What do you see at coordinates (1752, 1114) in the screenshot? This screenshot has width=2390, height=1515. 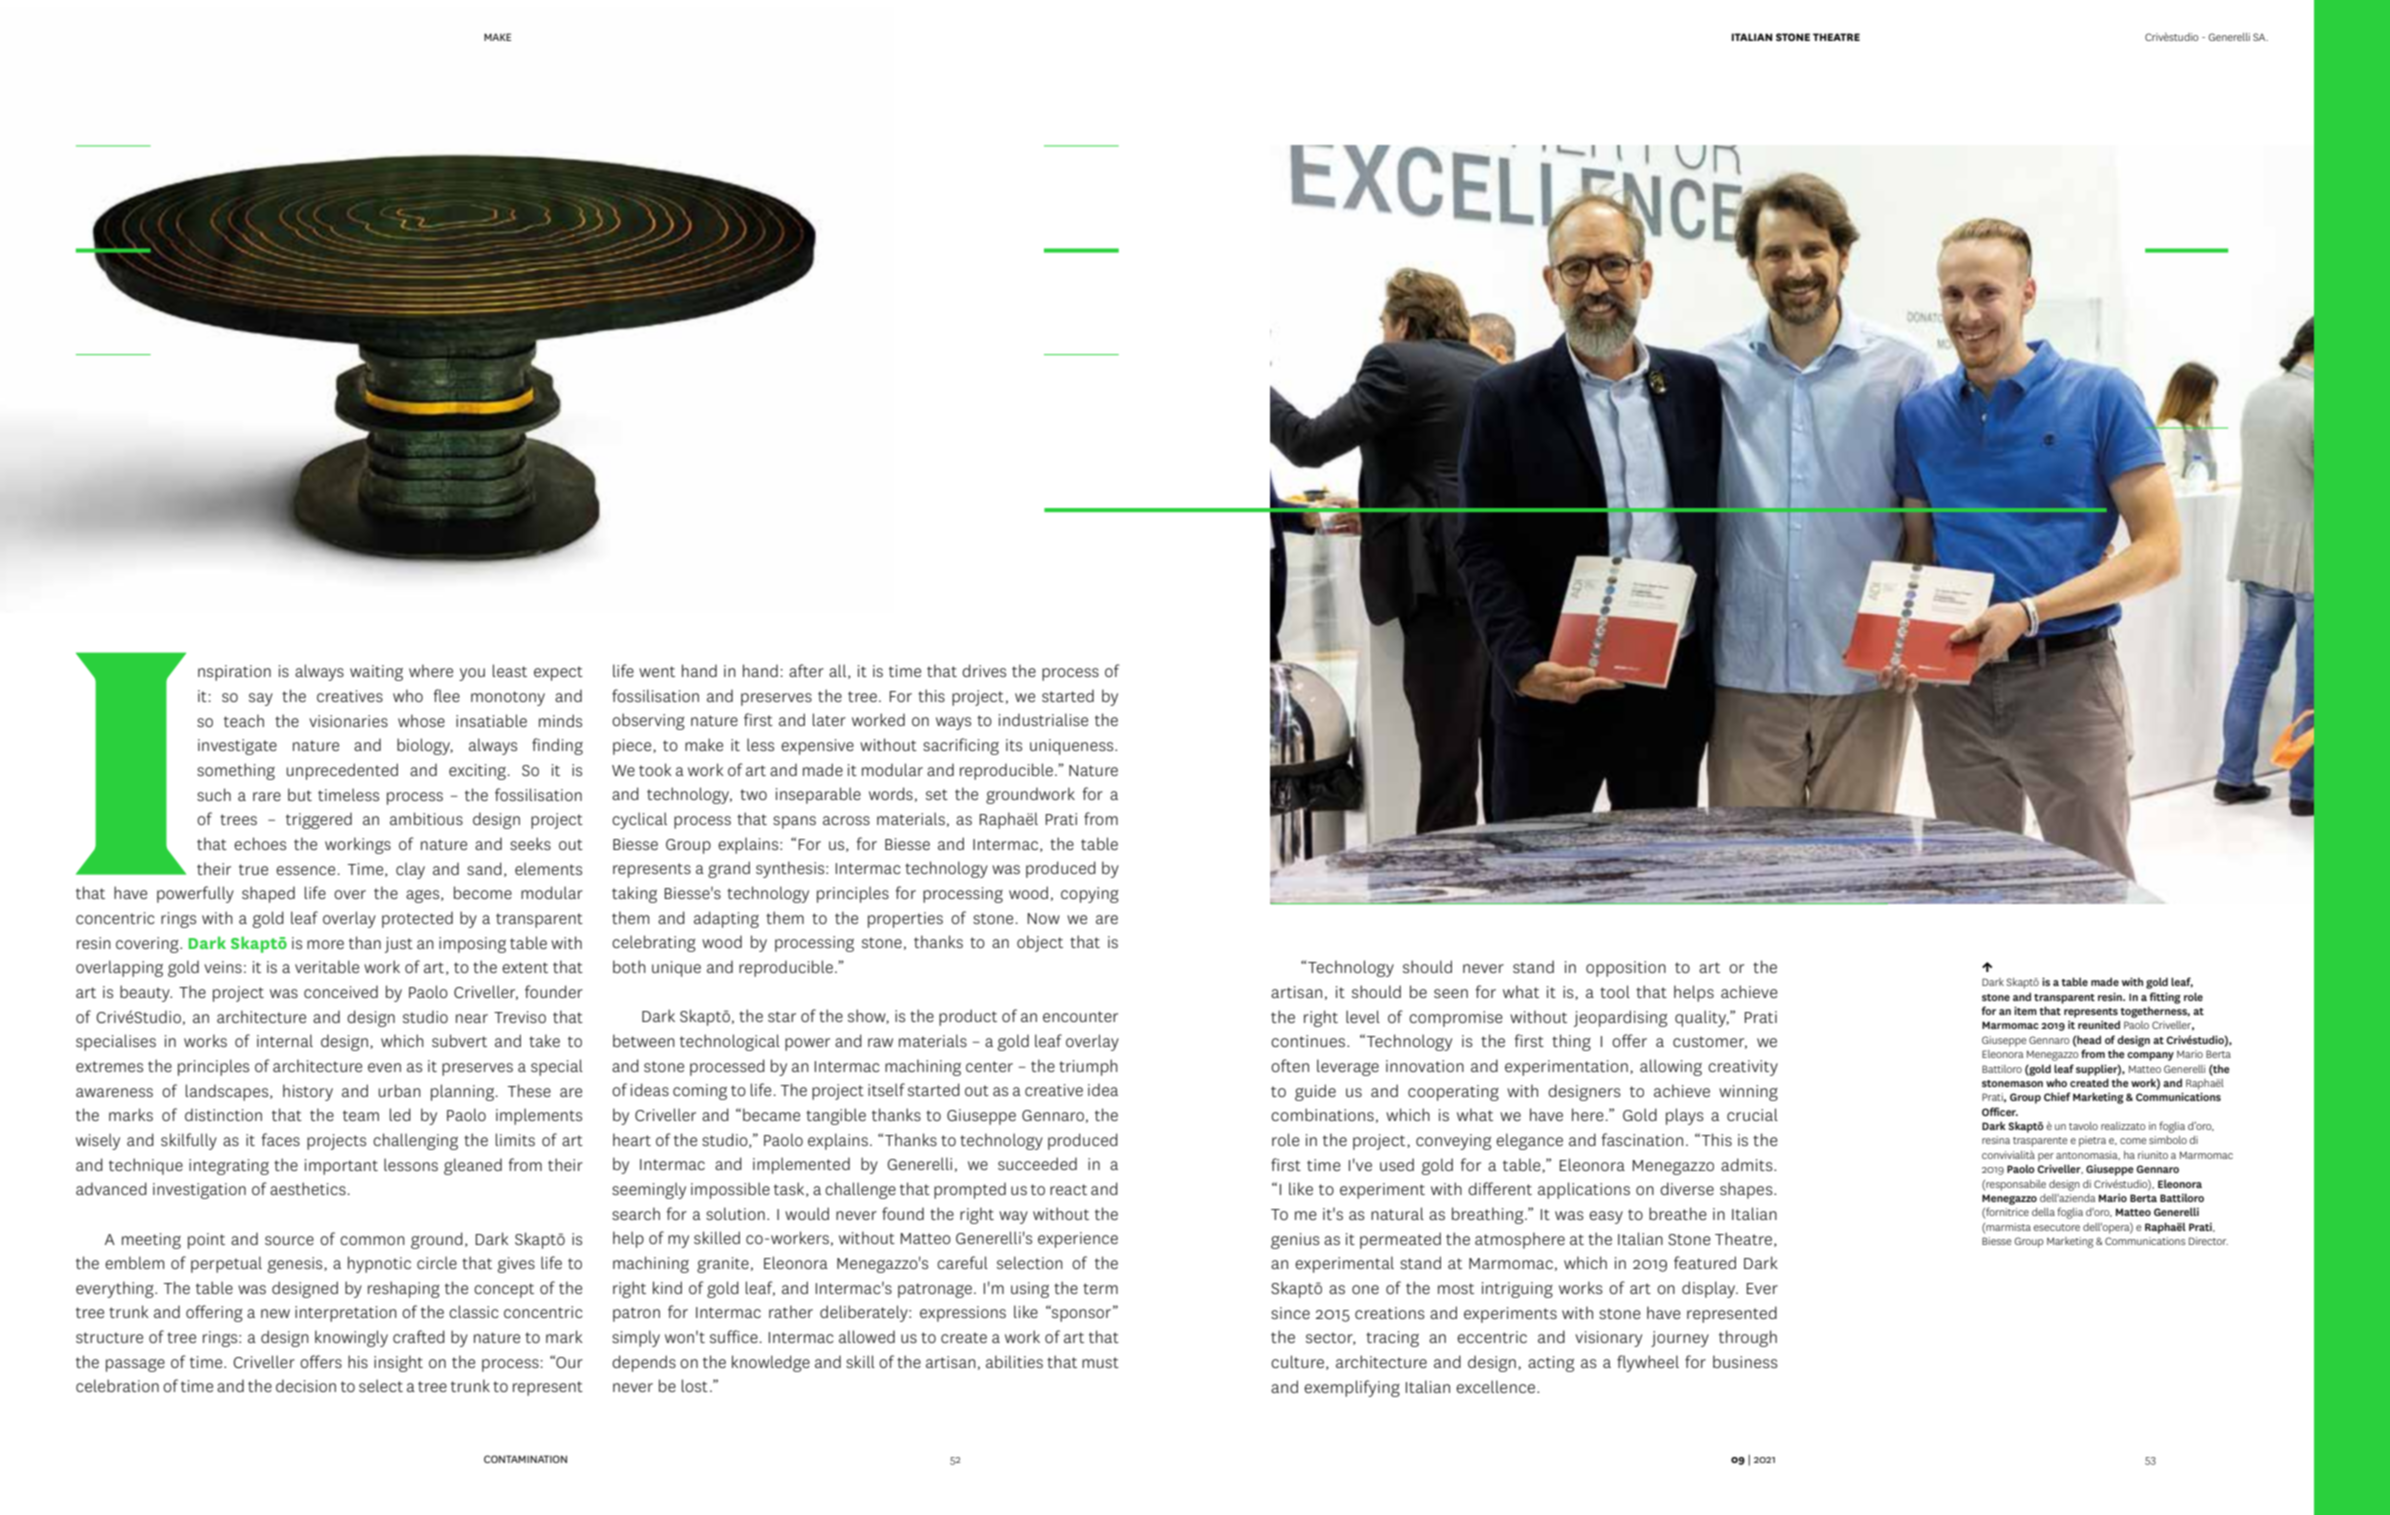 I see `crucial` at bounding box center [1752, 1114].
